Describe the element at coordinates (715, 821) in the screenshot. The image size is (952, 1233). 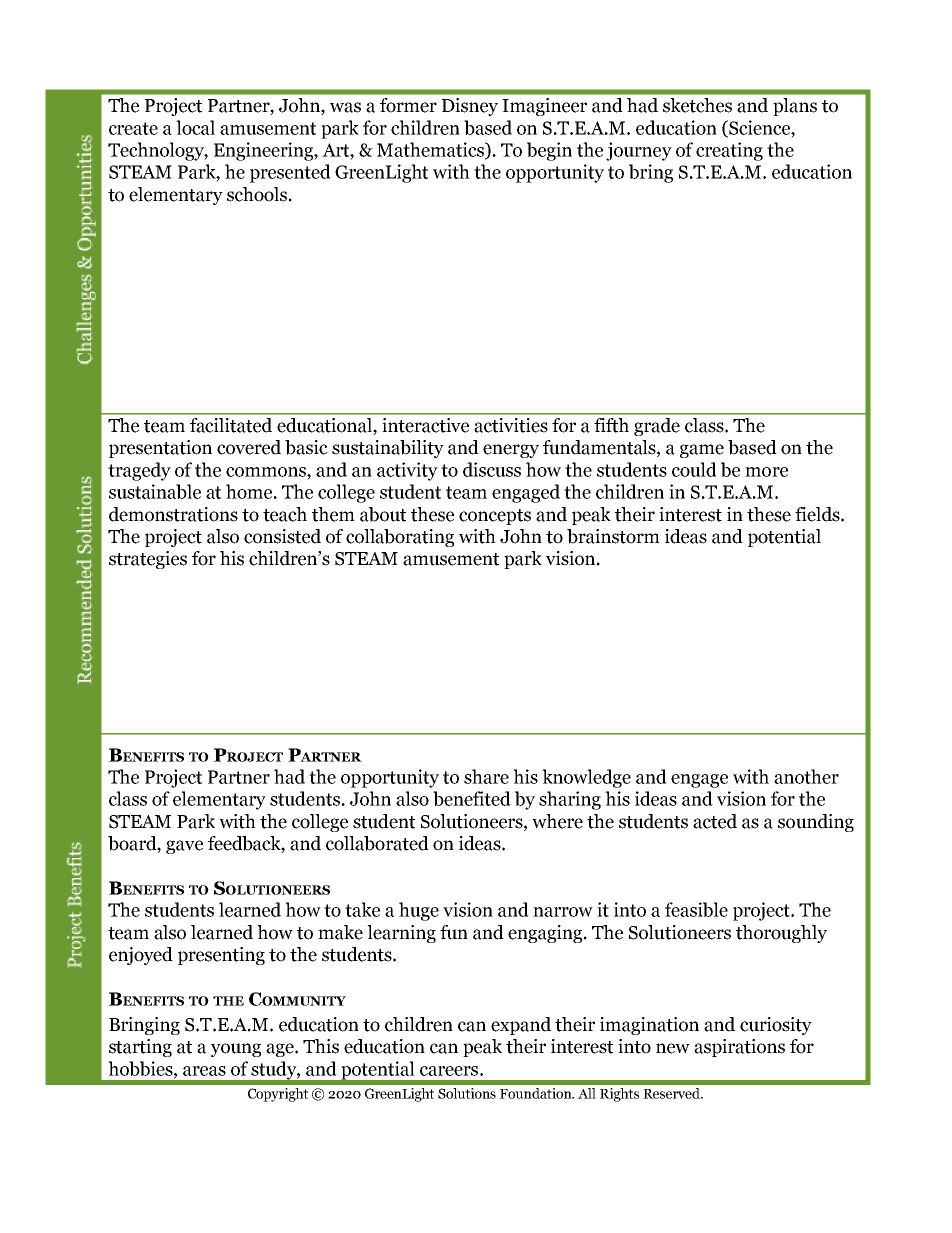
I see `acted` at that location.
